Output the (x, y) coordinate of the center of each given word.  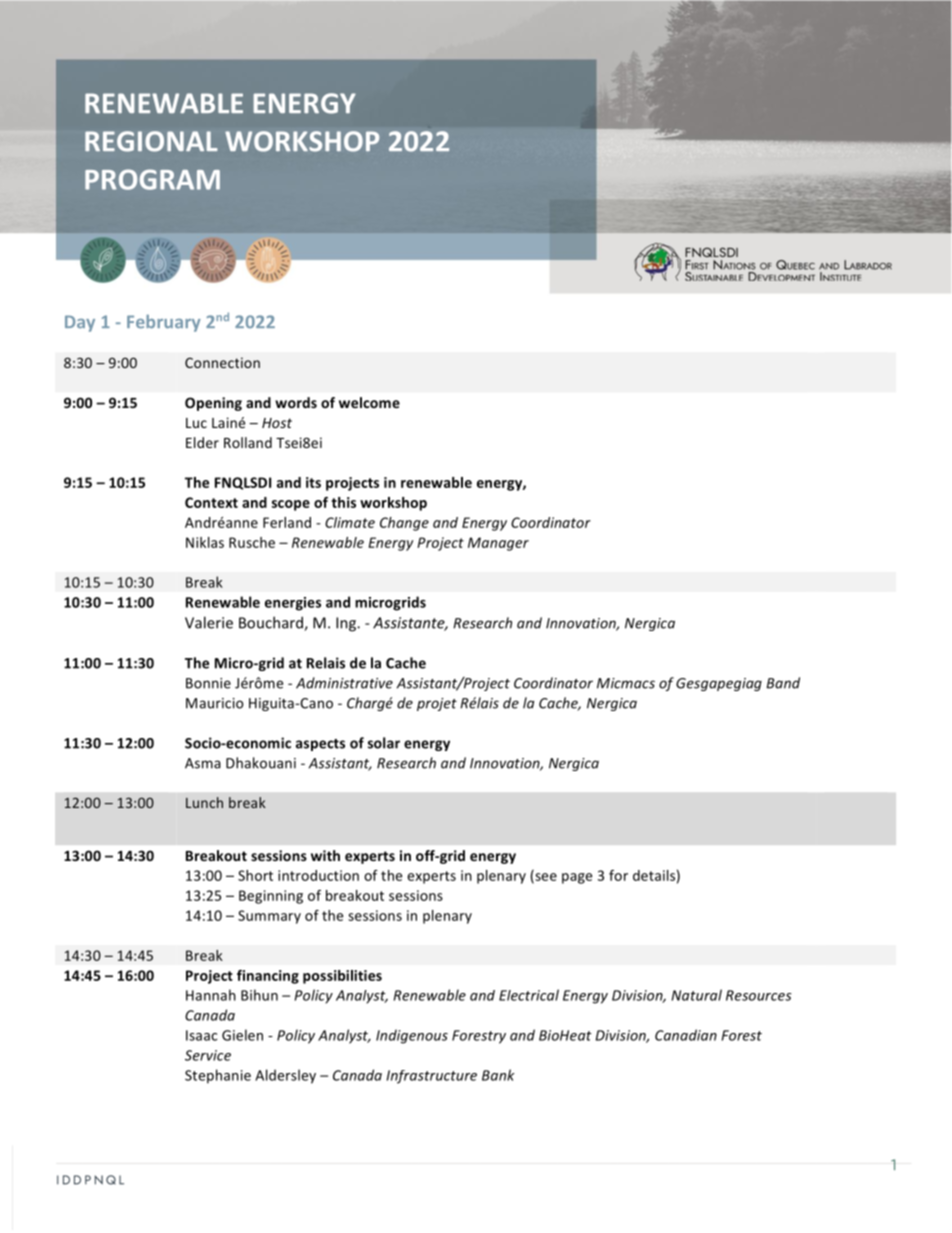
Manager (498, 544)
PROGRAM (152, 179)
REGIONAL (151, 141)
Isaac (201, 1035)
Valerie (209, 622)
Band (783, 683)
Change (404, 524)
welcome (369, 402)
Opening (213, 404)
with (325, 855)
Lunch (204, 802)
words (296, 402)
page (577, 878)
